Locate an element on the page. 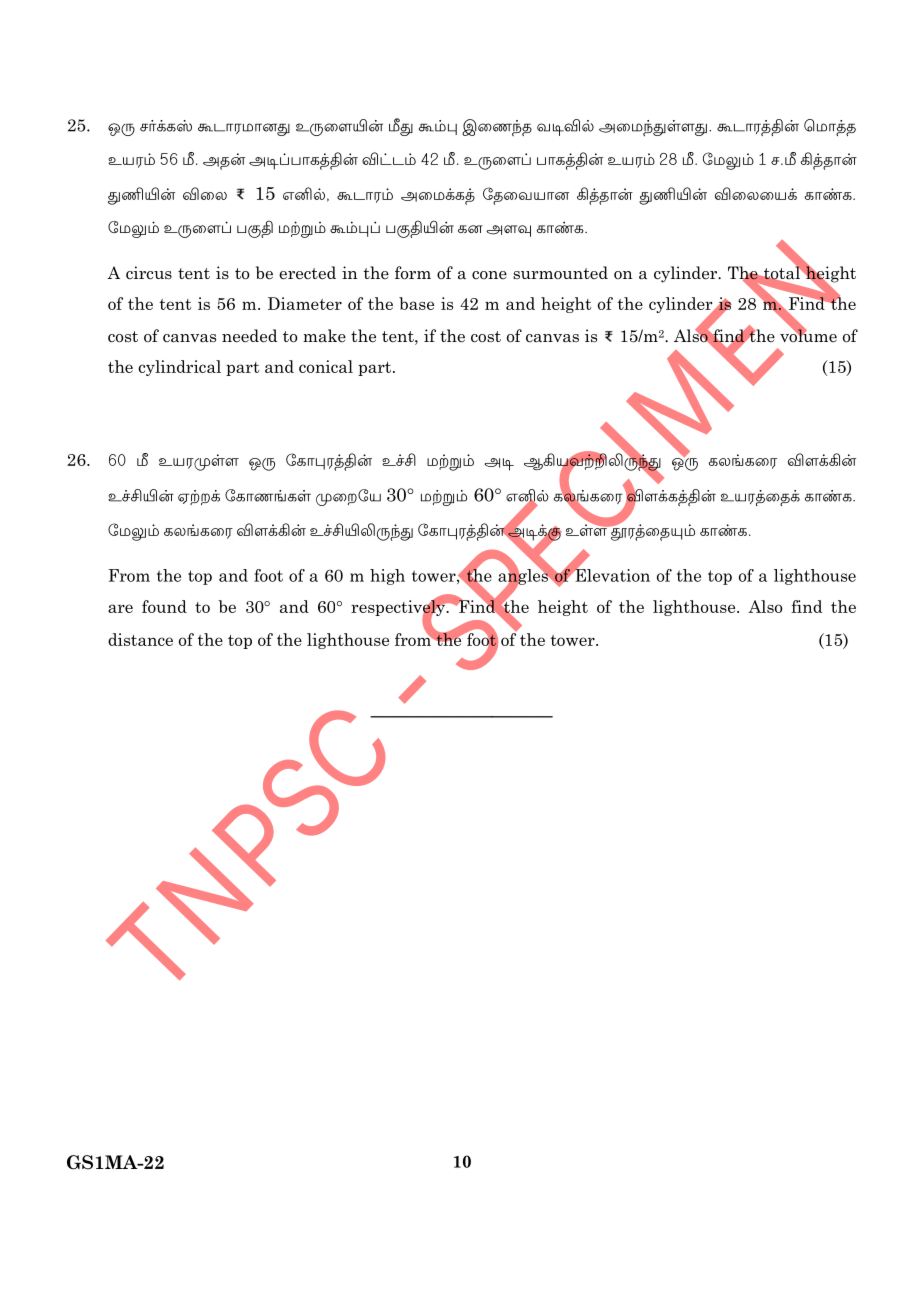 The width and height of the document is (924, 1308). volume is located at coordinates (808, 335).
